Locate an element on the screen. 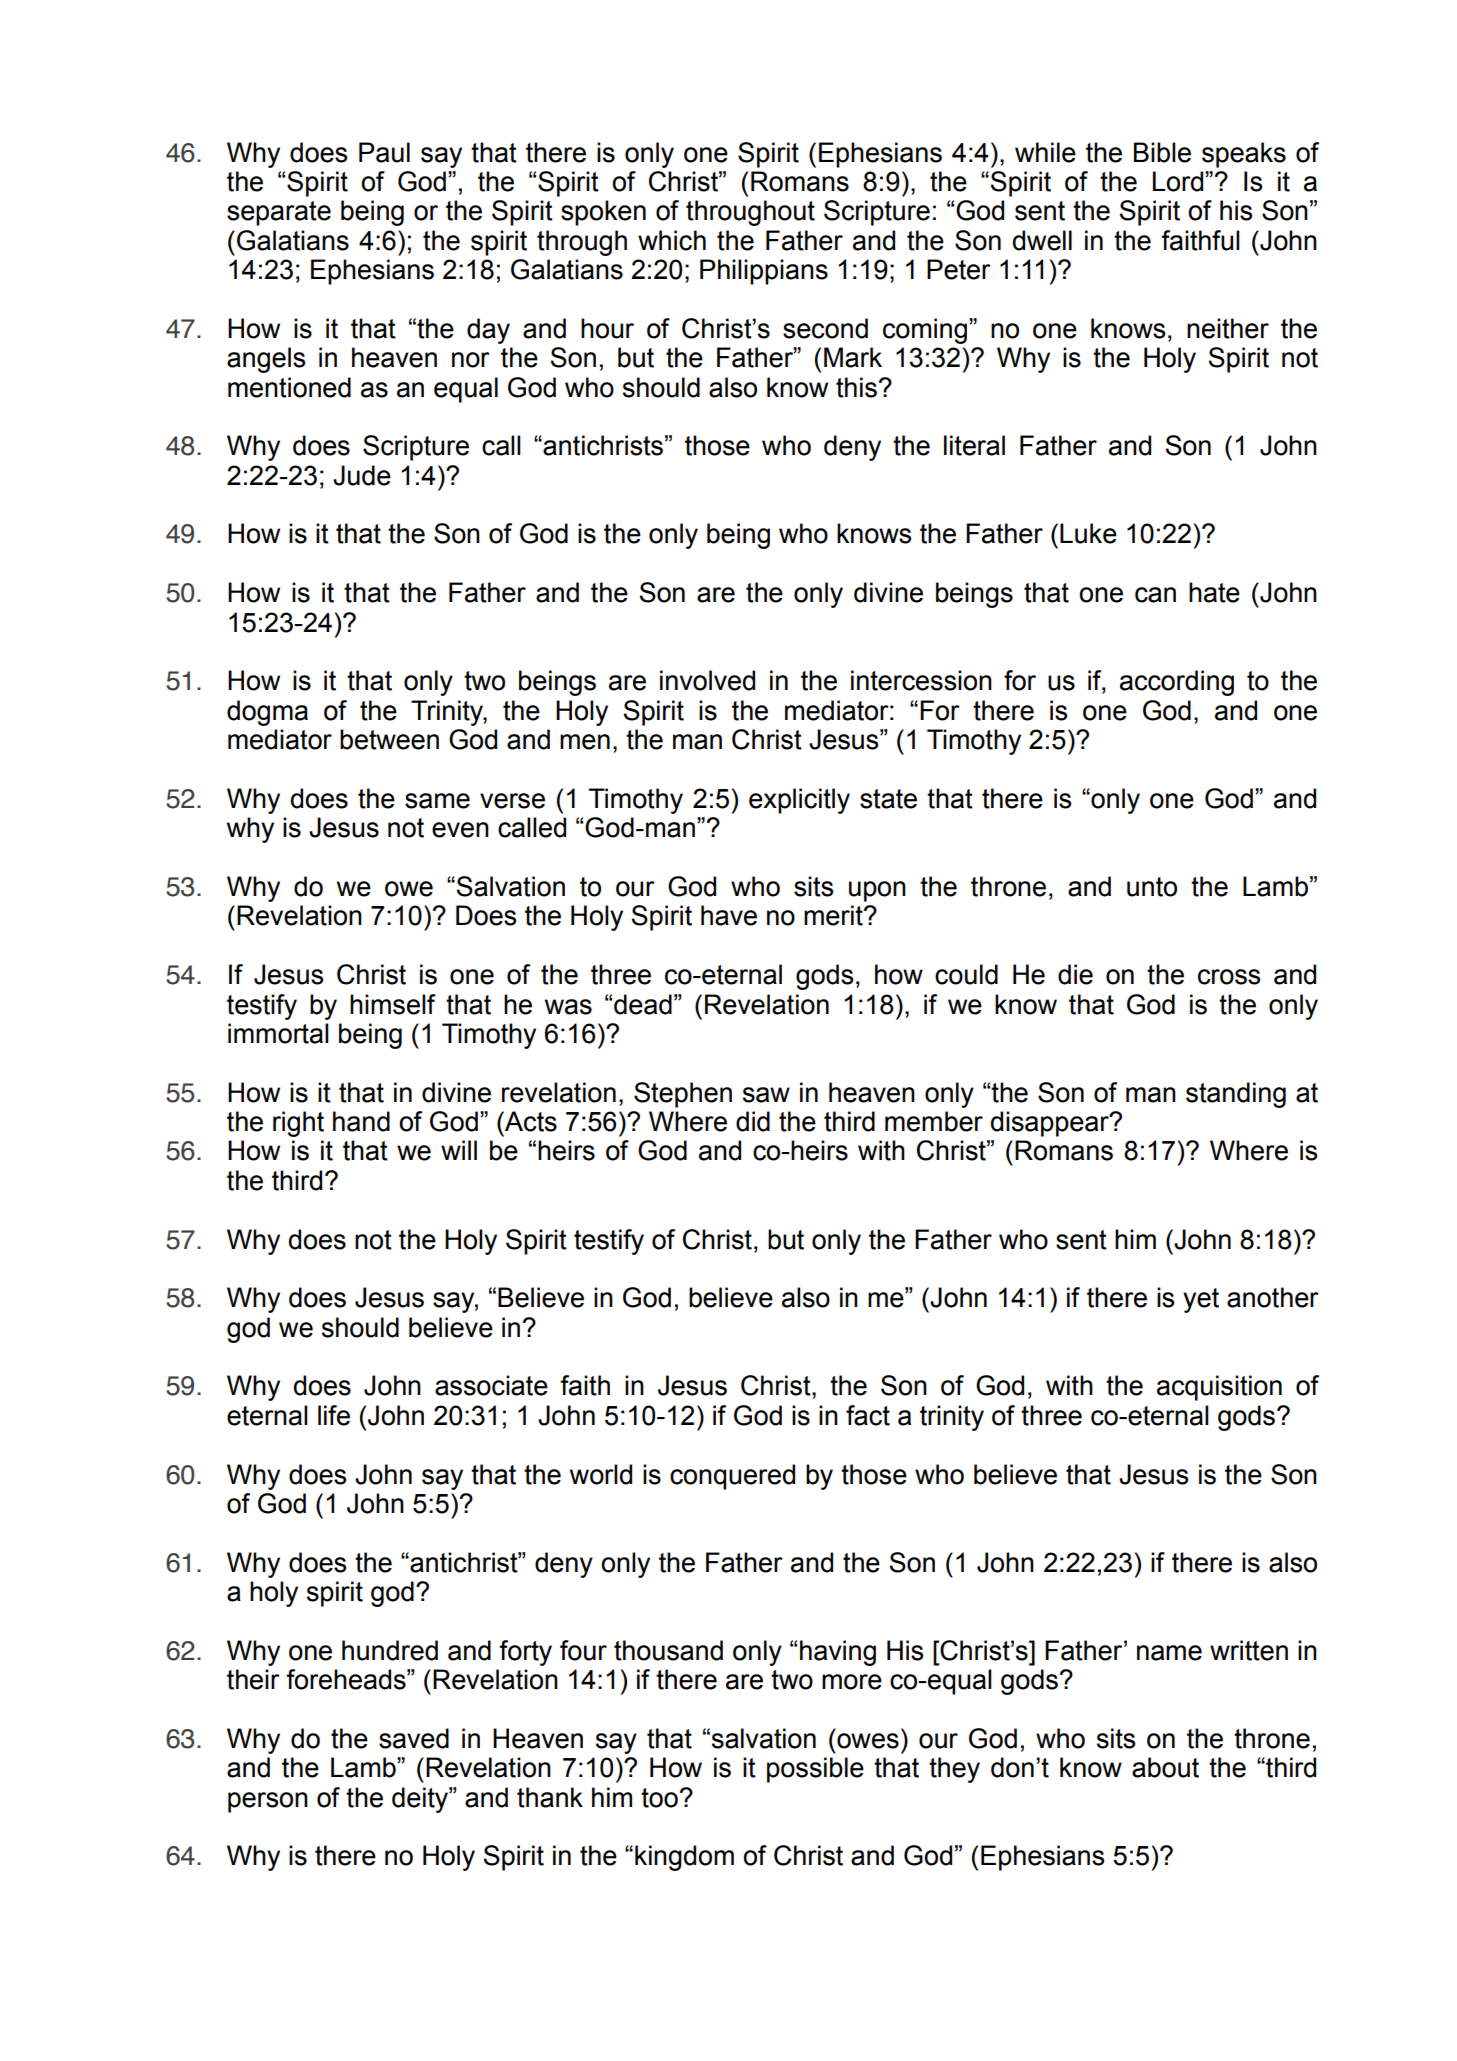 Image resolution: width=1457 pixels, height=2061 pixels. about is located at coordinates (1165, 1767).
